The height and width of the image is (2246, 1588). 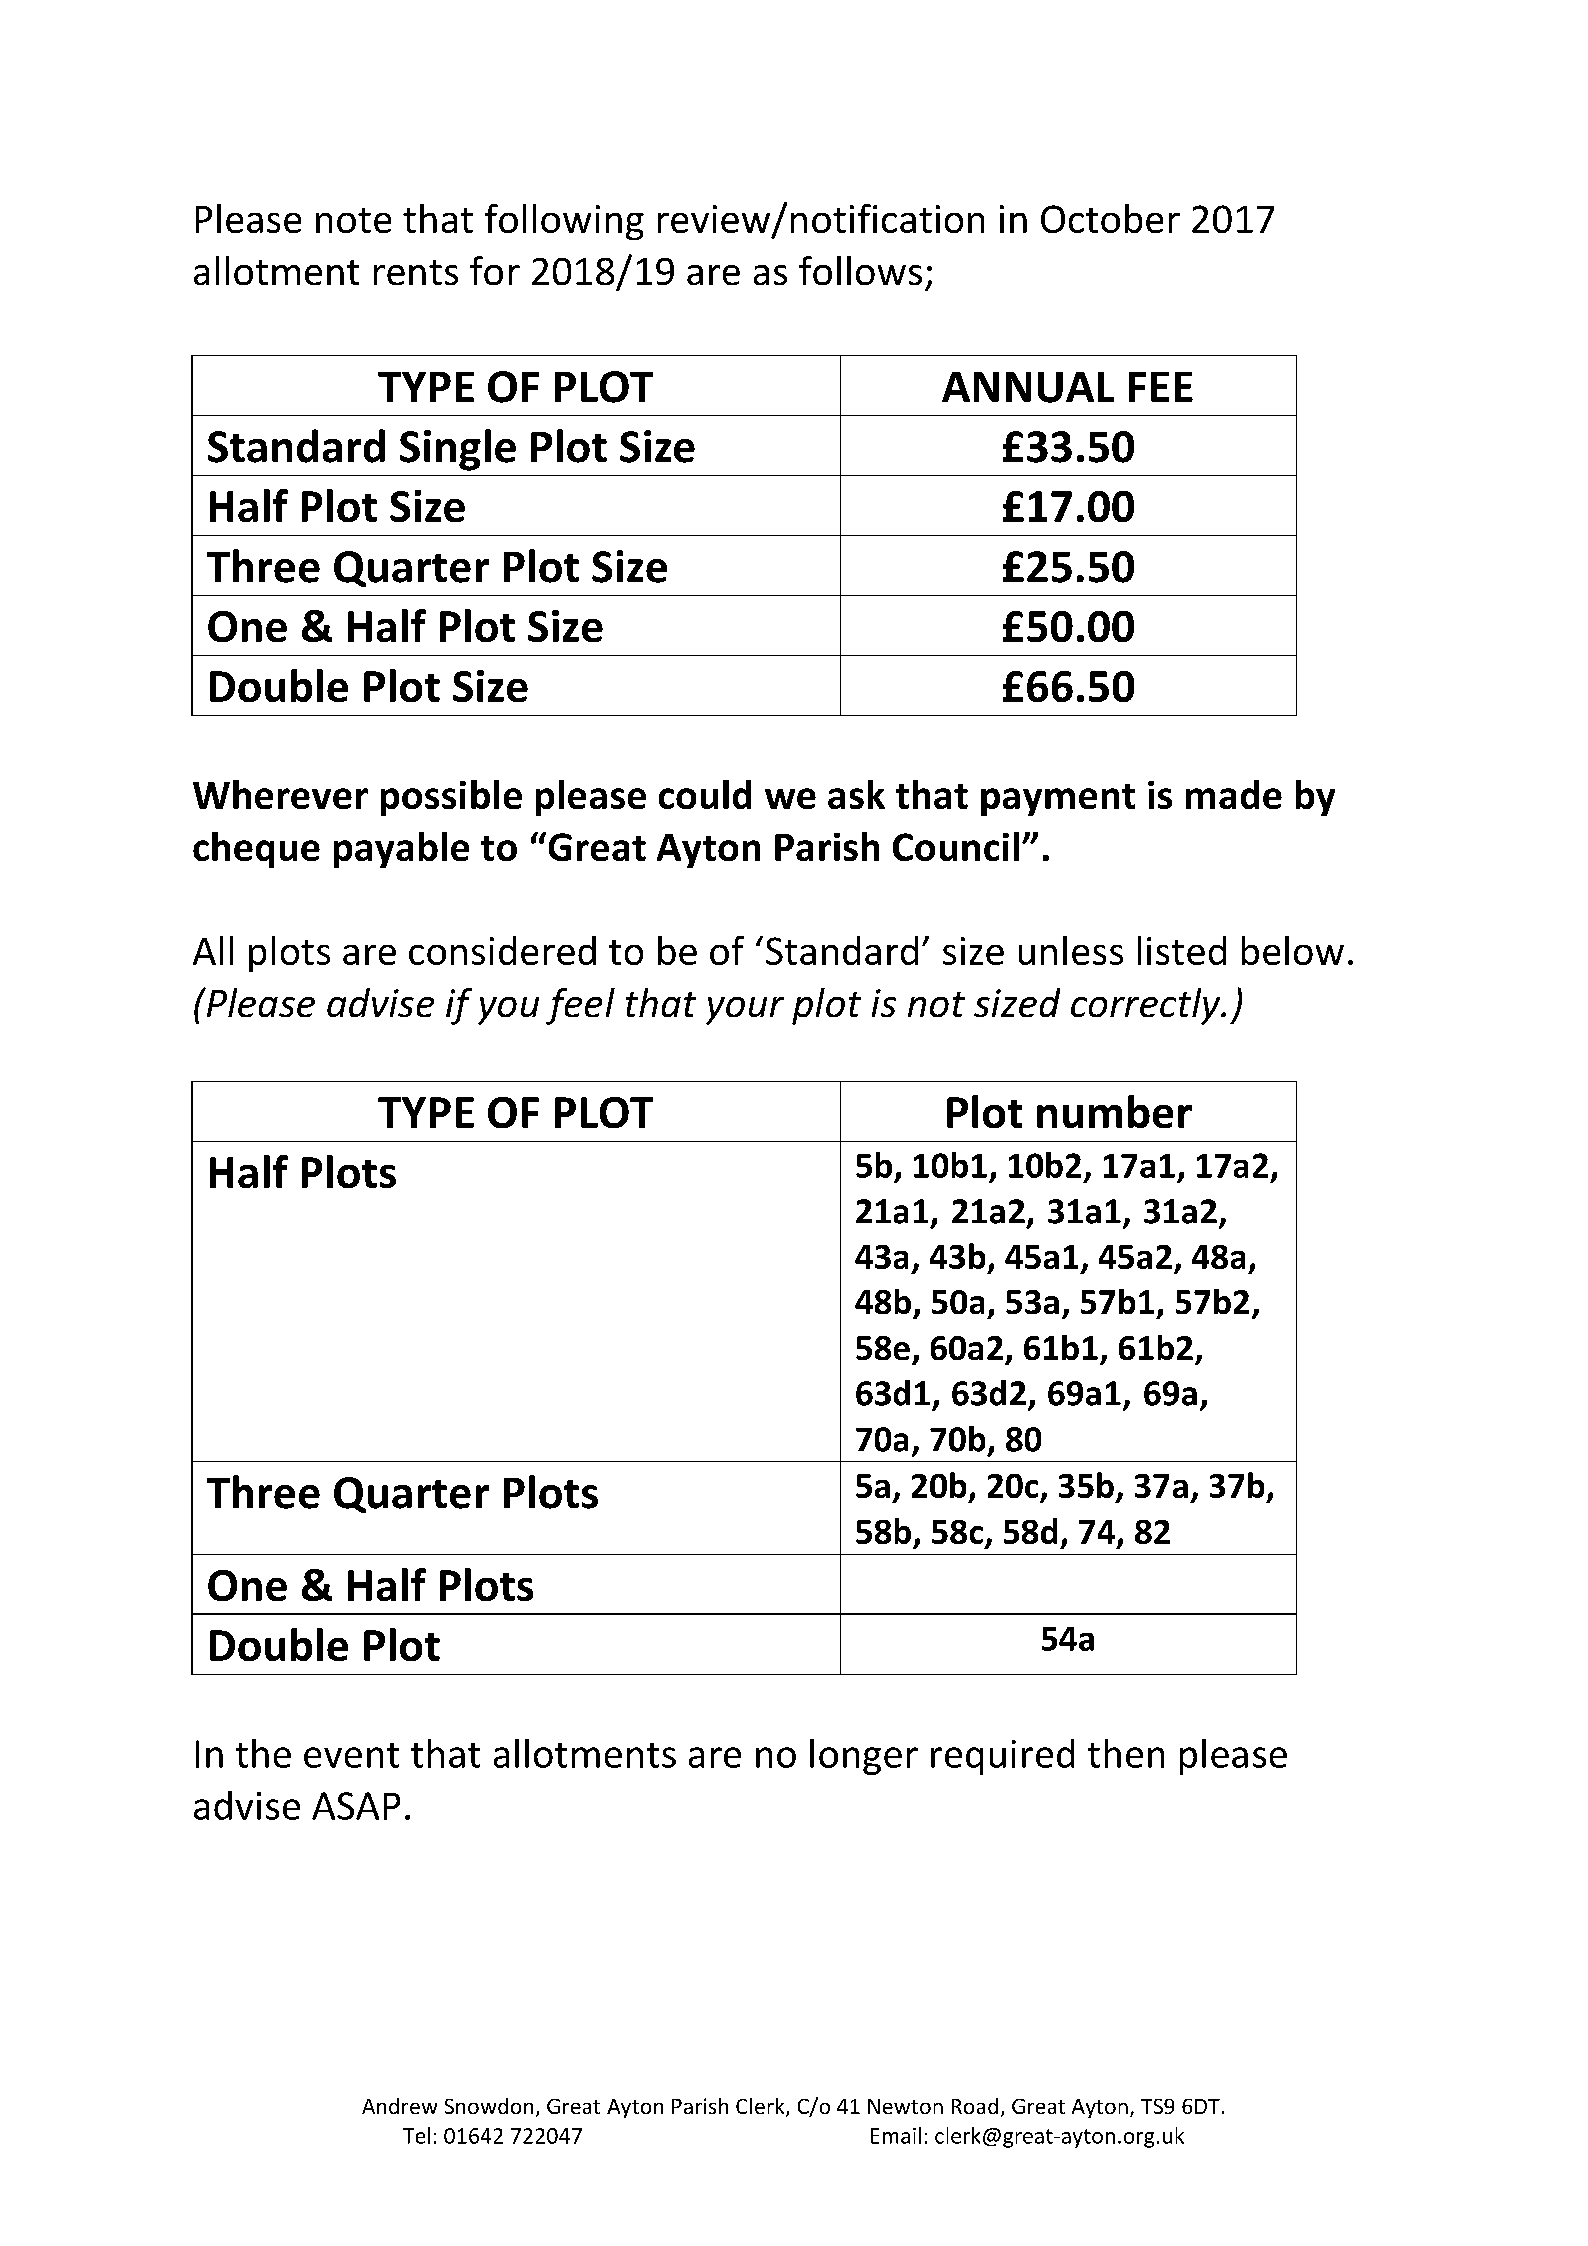 I want to click on follows, so click(x=860, y=270).
